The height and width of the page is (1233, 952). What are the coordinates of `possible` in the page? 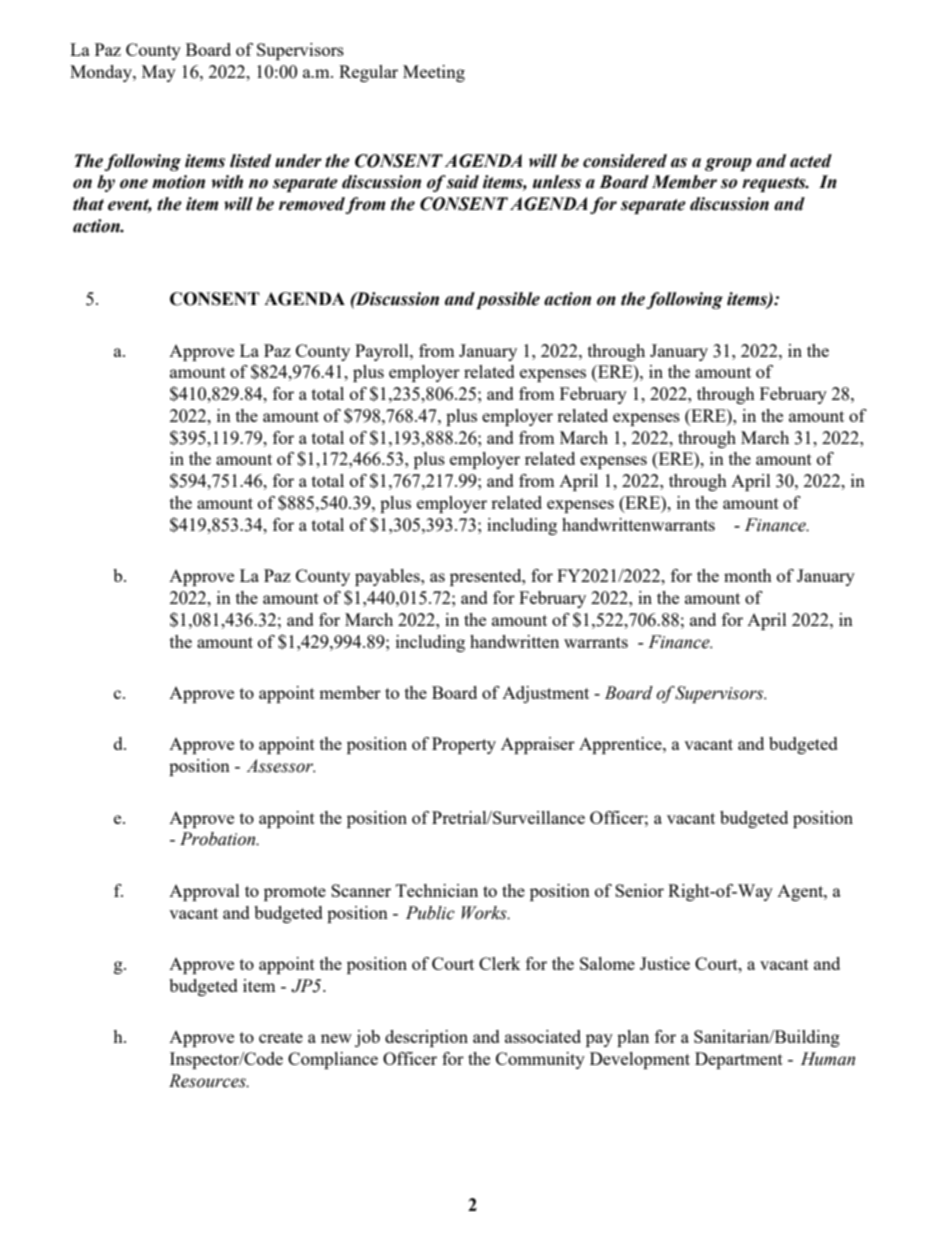 It's located at (508, 300).
